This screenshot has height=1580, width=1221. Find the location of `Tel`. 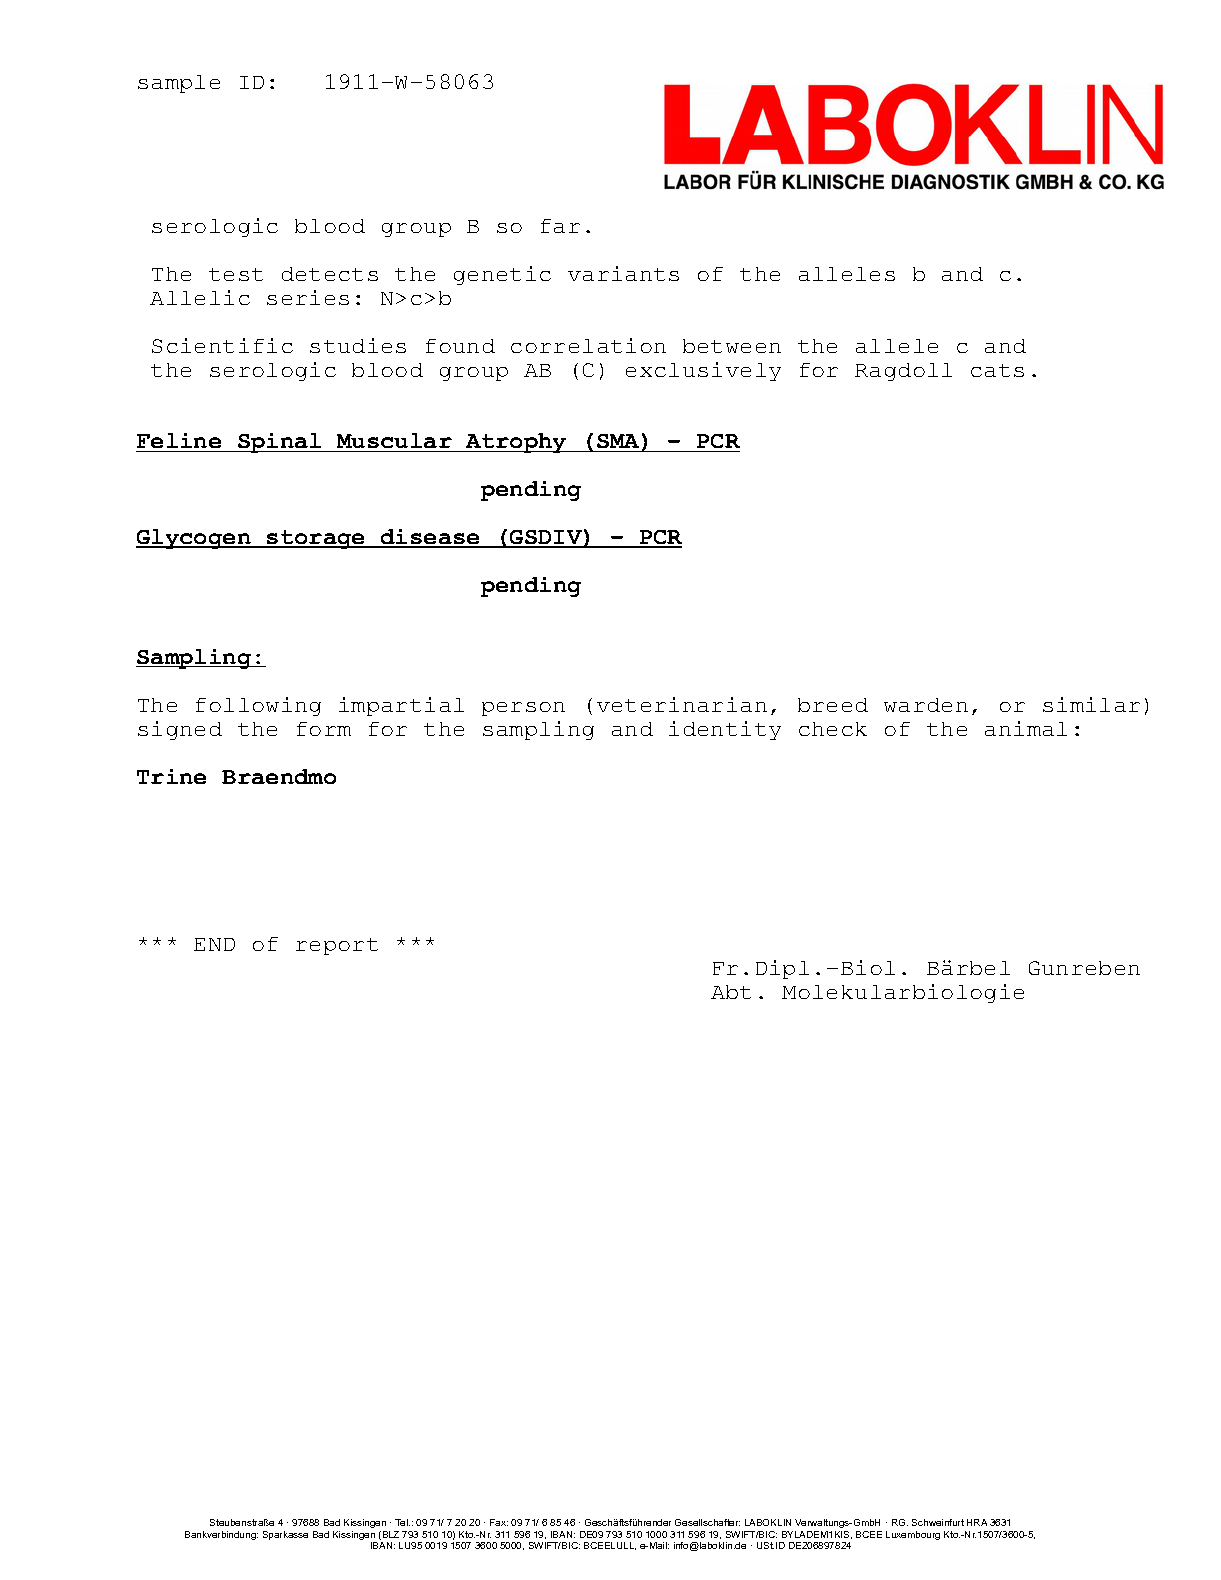

Tel is located at coordinates (402, 1522).
